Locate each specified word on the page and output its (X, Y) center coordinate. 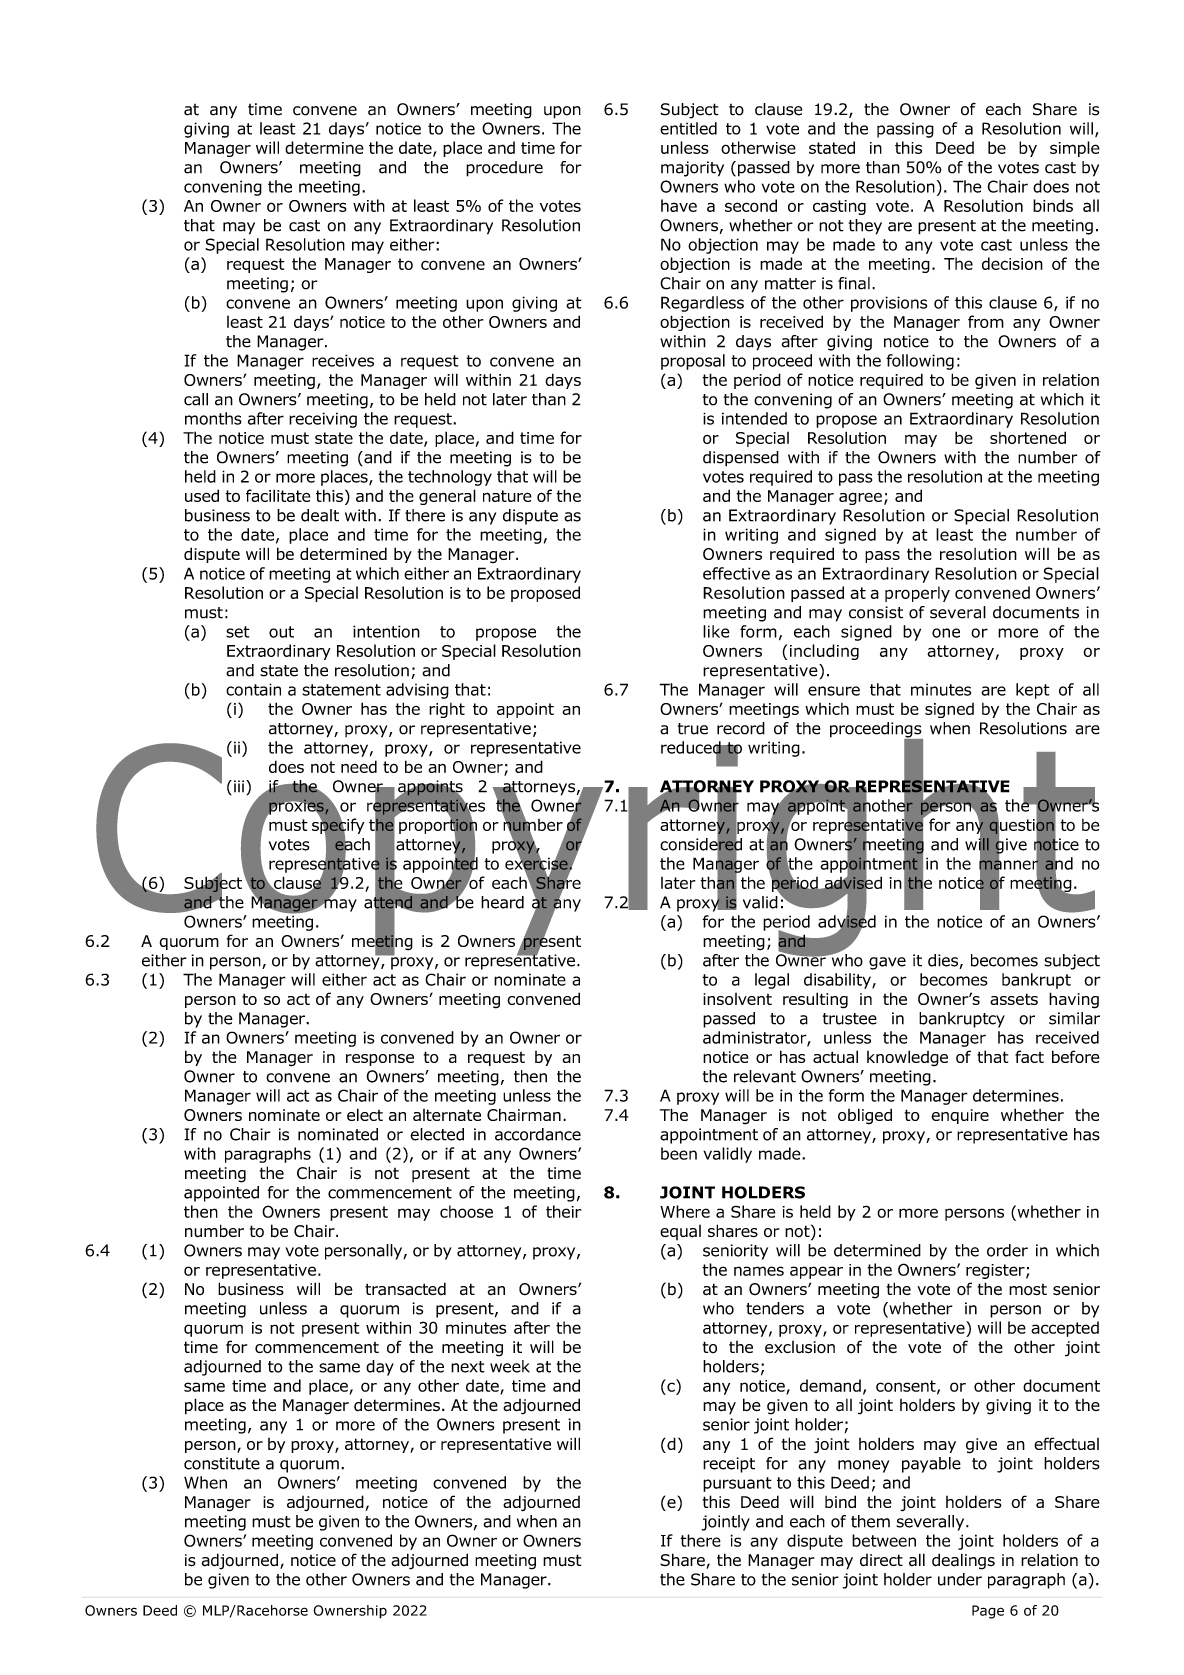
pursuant (737, 1484)
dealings (963, 1561)
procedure (504, 169)
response (380, 1060)
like (716, 631)
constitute (222, 1463)
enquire (960, 1116)
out (281, 632)
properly (917, 594)
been (679, 1153)
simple (1075, 149)
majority (692, 169)
